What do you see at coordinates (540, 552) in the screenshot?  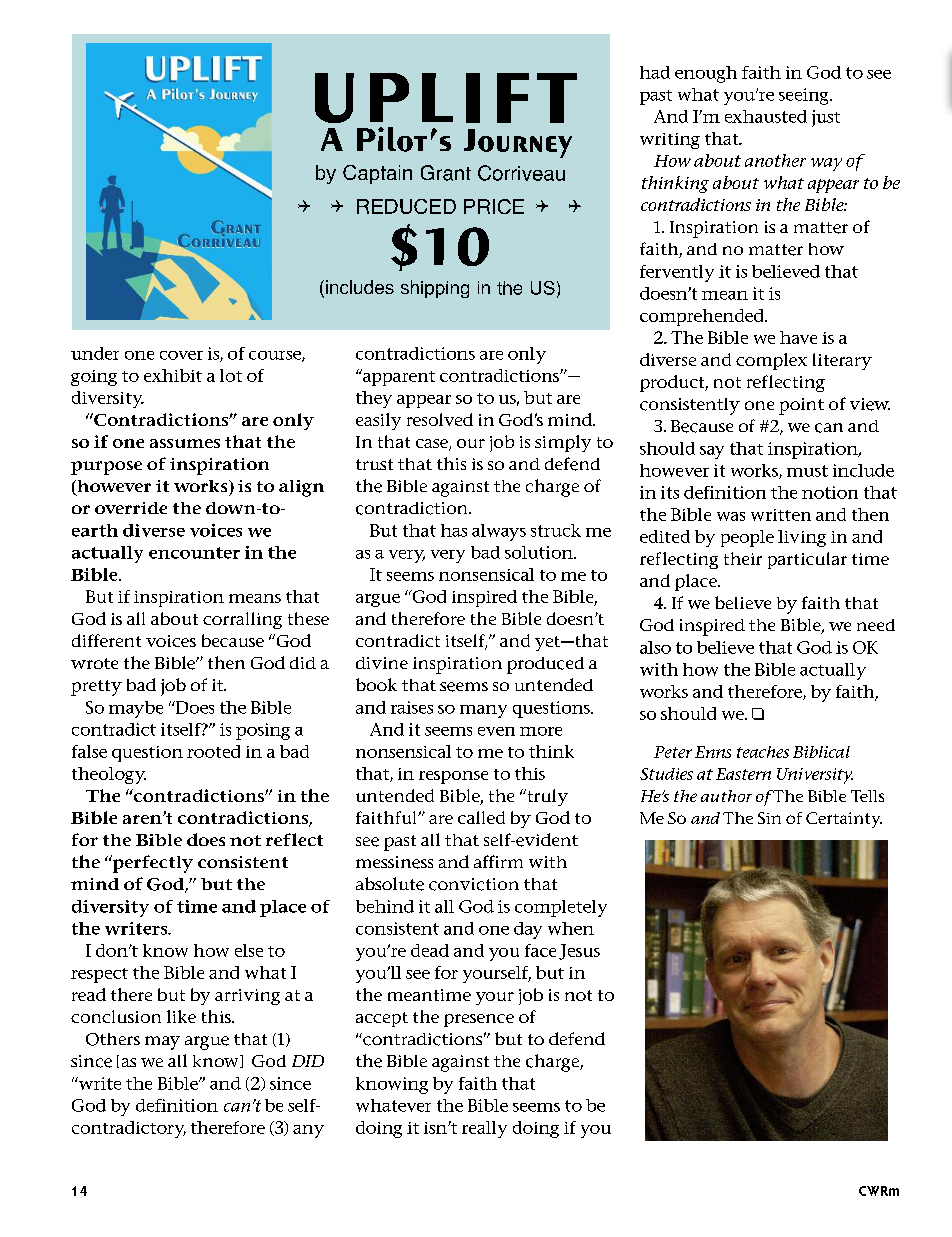 I see `solution` at bounding box center [540, 552].
